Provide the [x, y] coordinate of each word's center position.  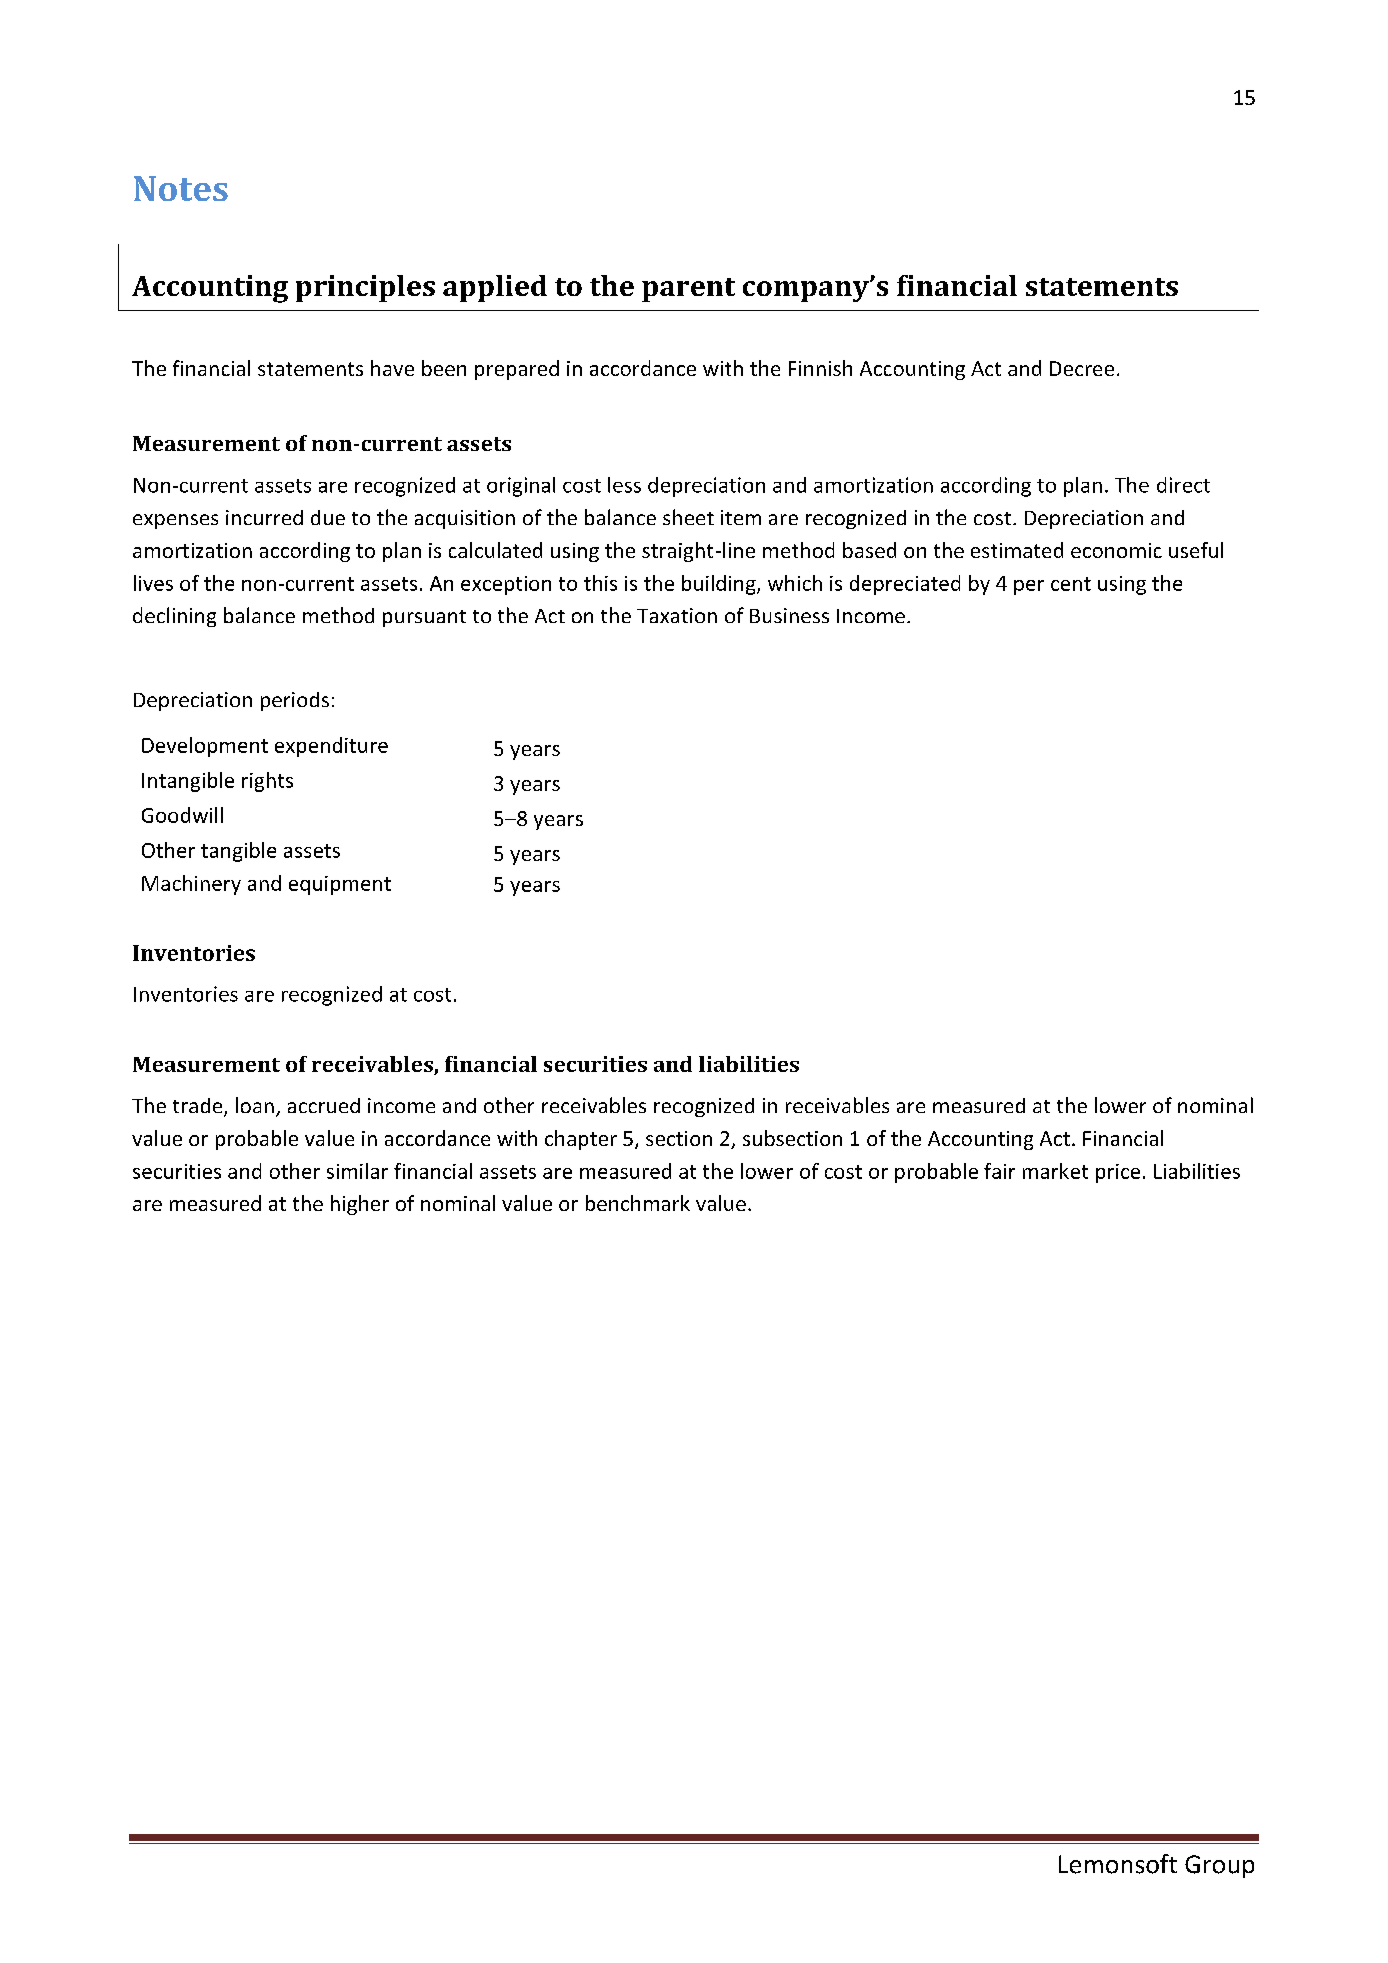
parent [688, 290]
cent [1071, 584]
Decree [1082, 368]
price [1118, 1173]
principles [365, 288]
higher [360, 1205]
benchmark [638, 1203]
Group [1219, 1866]
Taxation [677, 615]
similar [357, 1171]
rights [267, 782]
